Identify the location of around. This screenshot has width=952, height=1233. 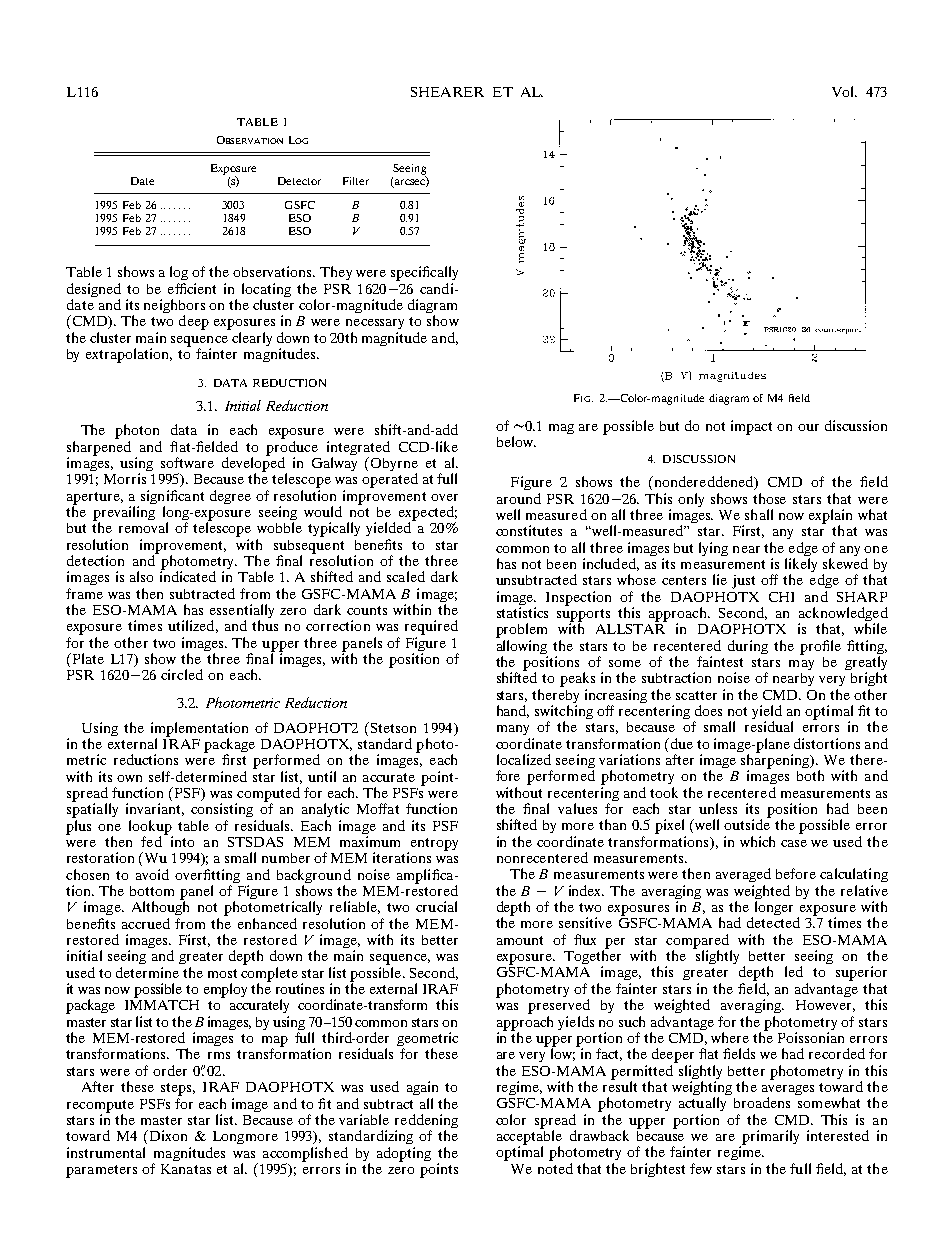
(519, 498).
